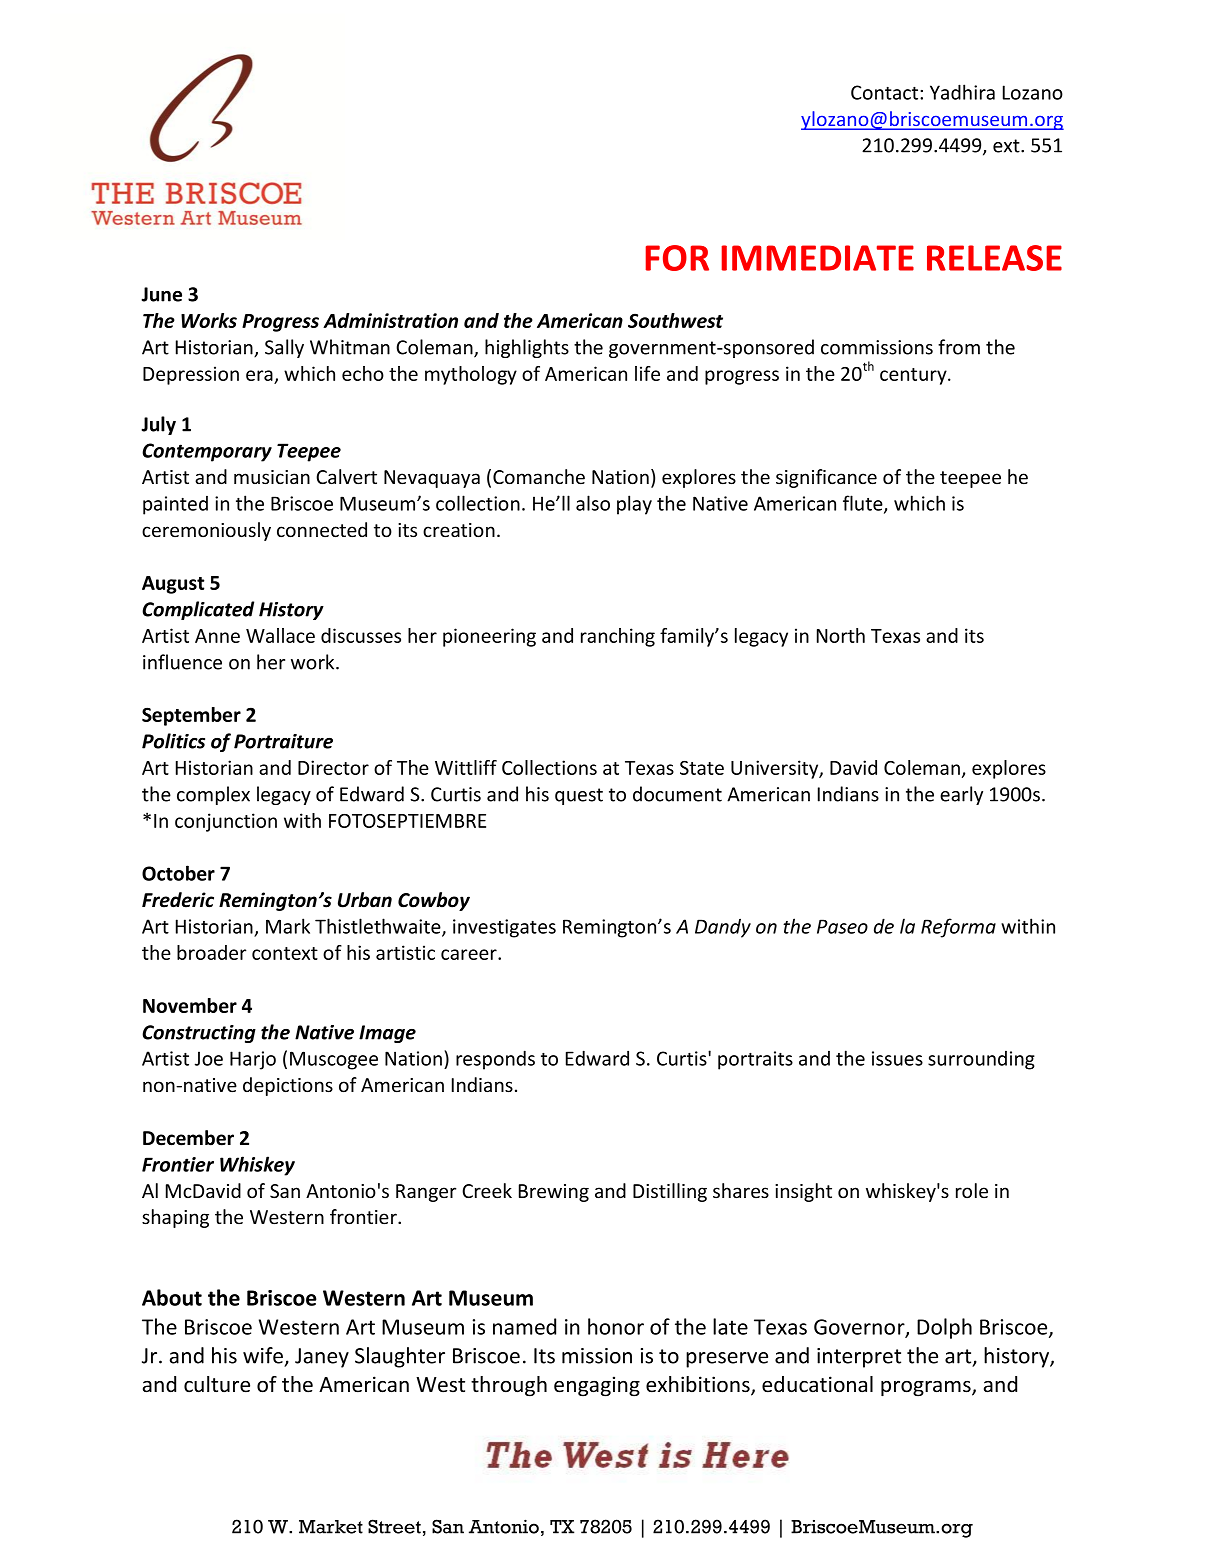  Describe the element at coordinates (826, 478) in the image. I see `significance` at that location.
